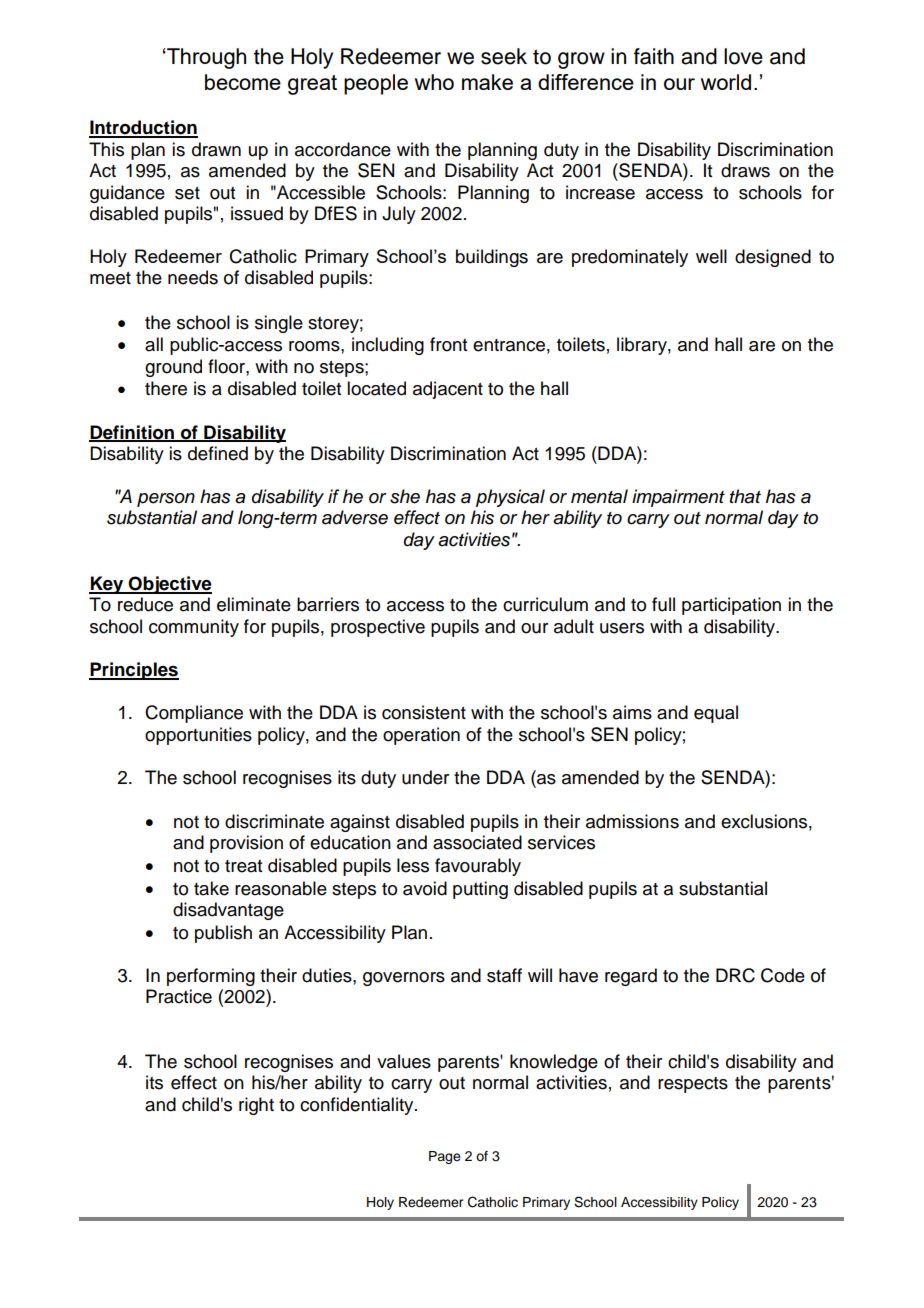 Image resolution: width=924 pixels, height=1308 pixels. Describe the element at coordinates (256, 1106) in the screenshot. I see `right` at that location.
